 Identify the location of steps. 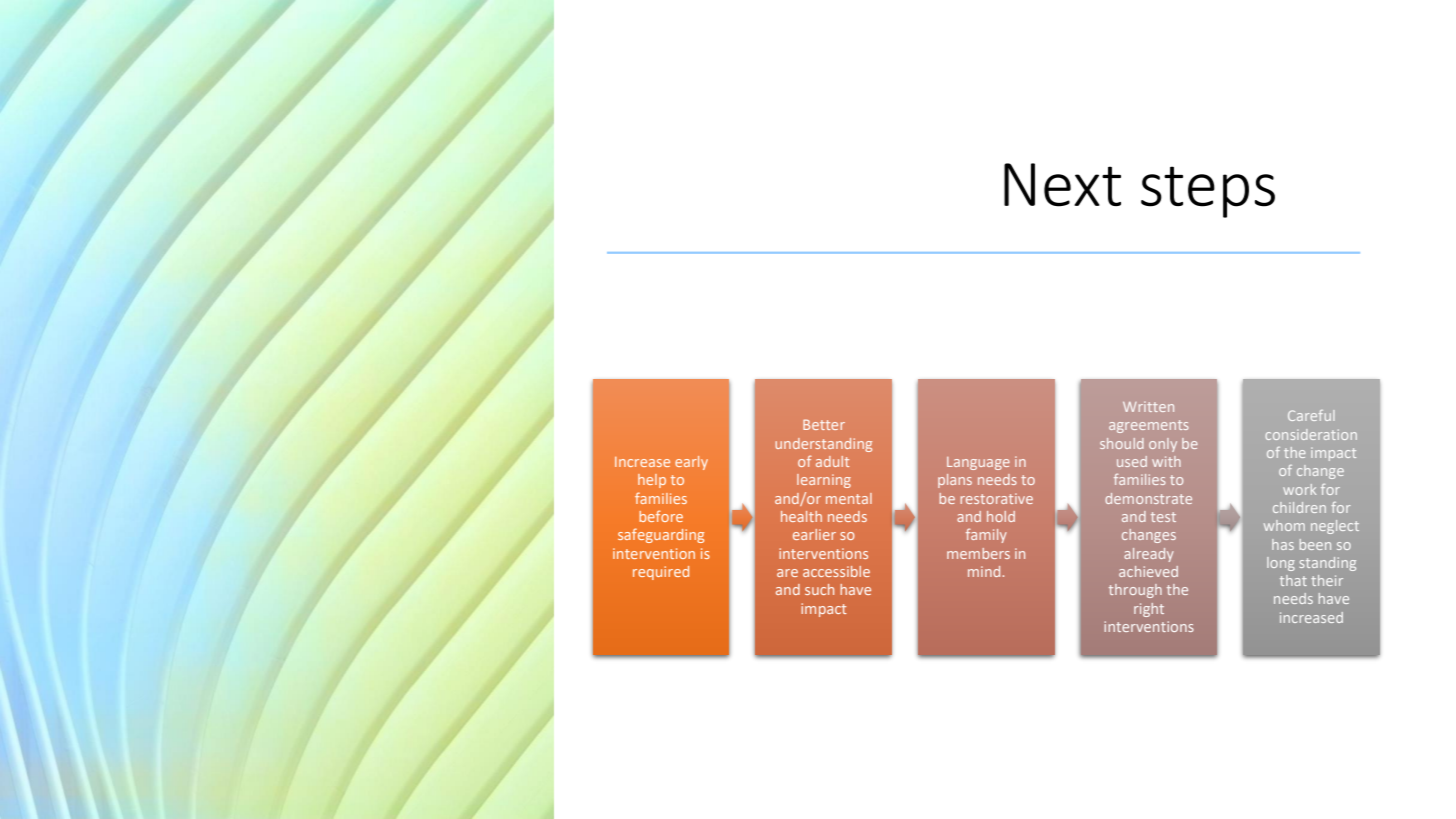
(1208, 192).
